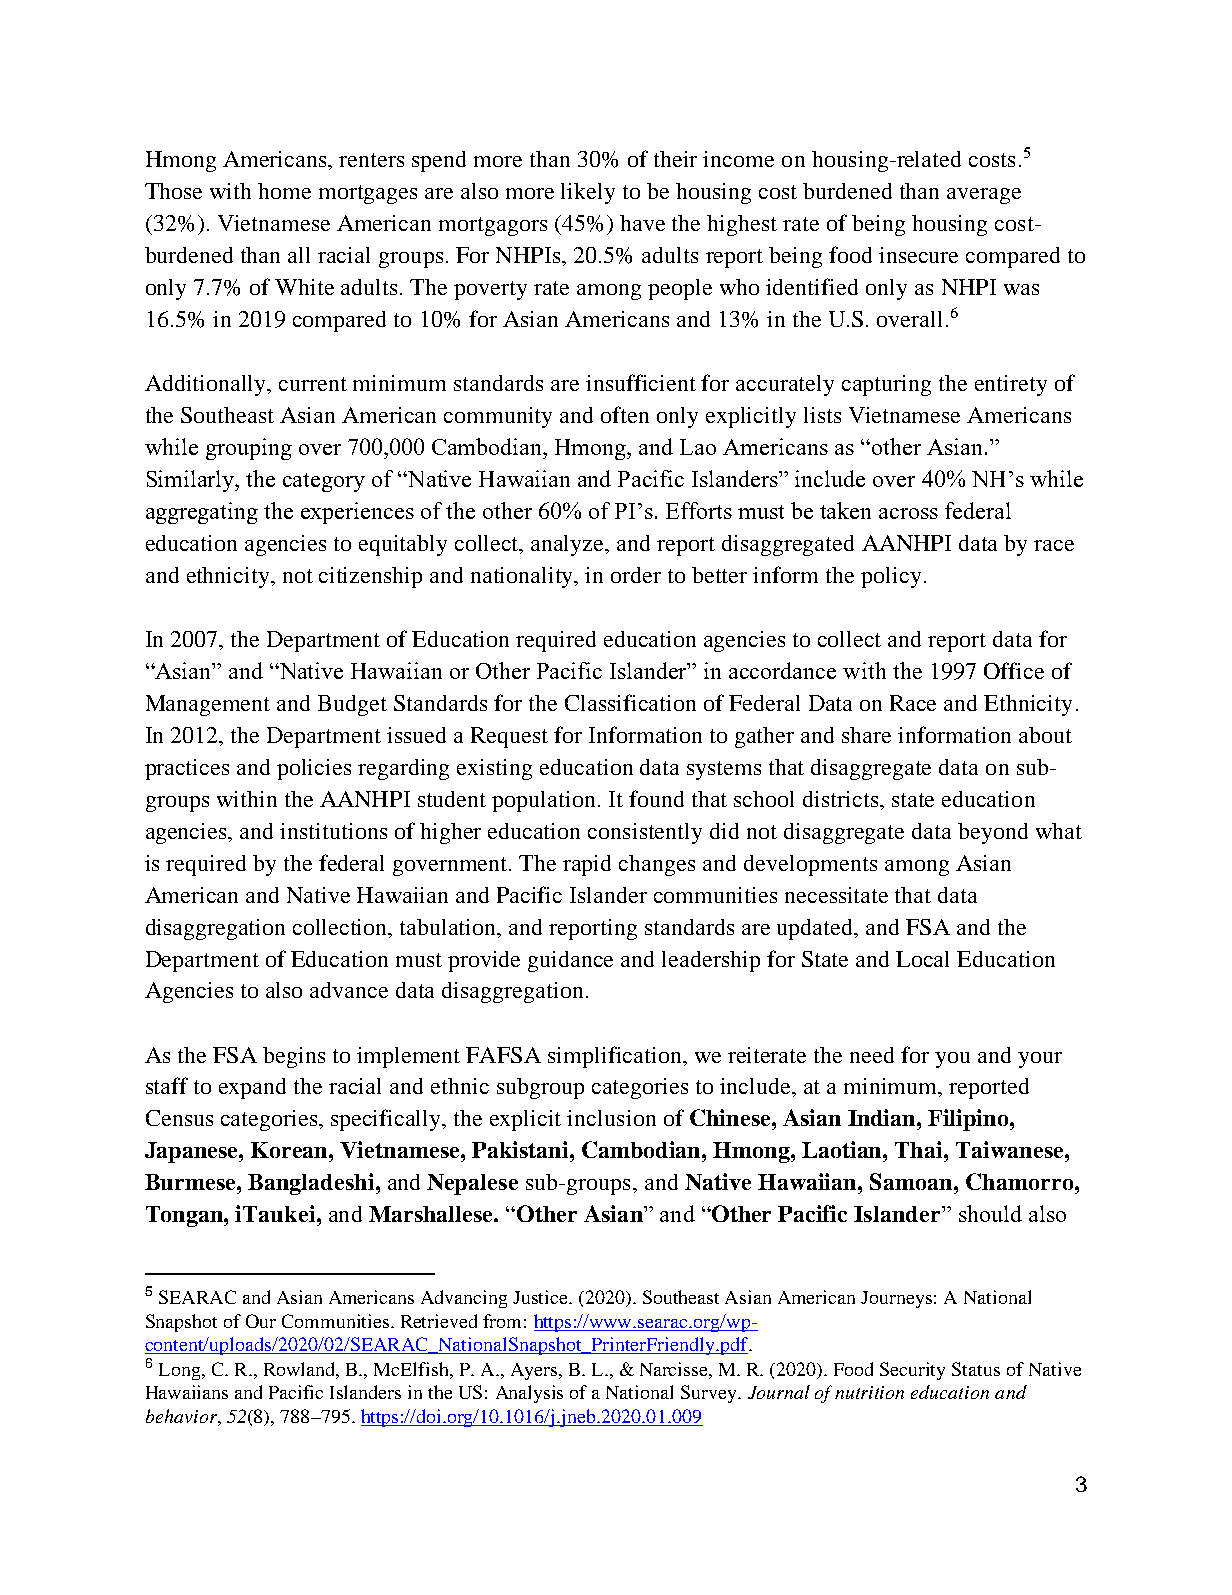  Describe the element at coordinates (181, 1371) in the page. I see `Long` at that location.
